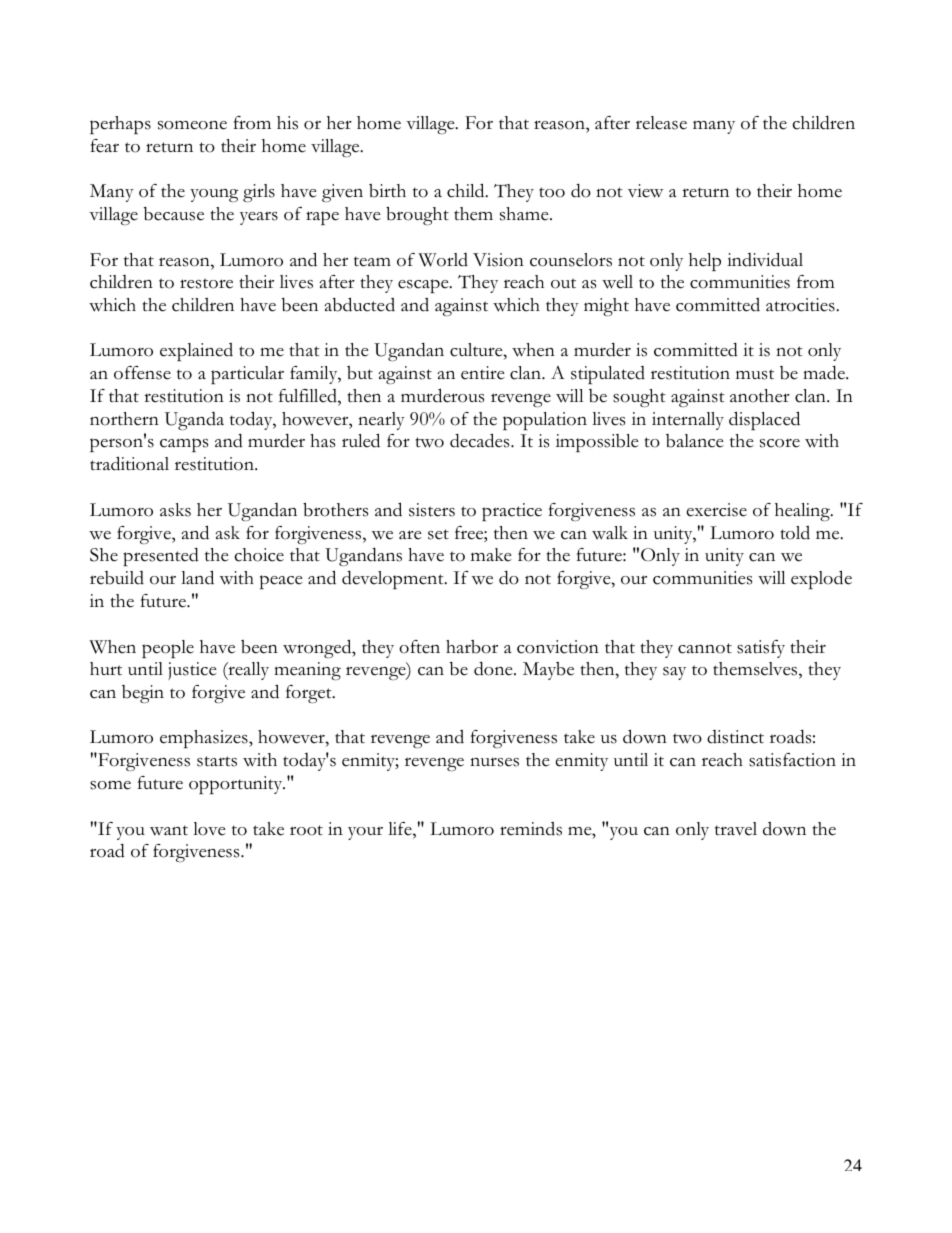  What do you see at coordinates (387, 191) in the screenshot?
I see `birth` at bounding box center [387, 191].
